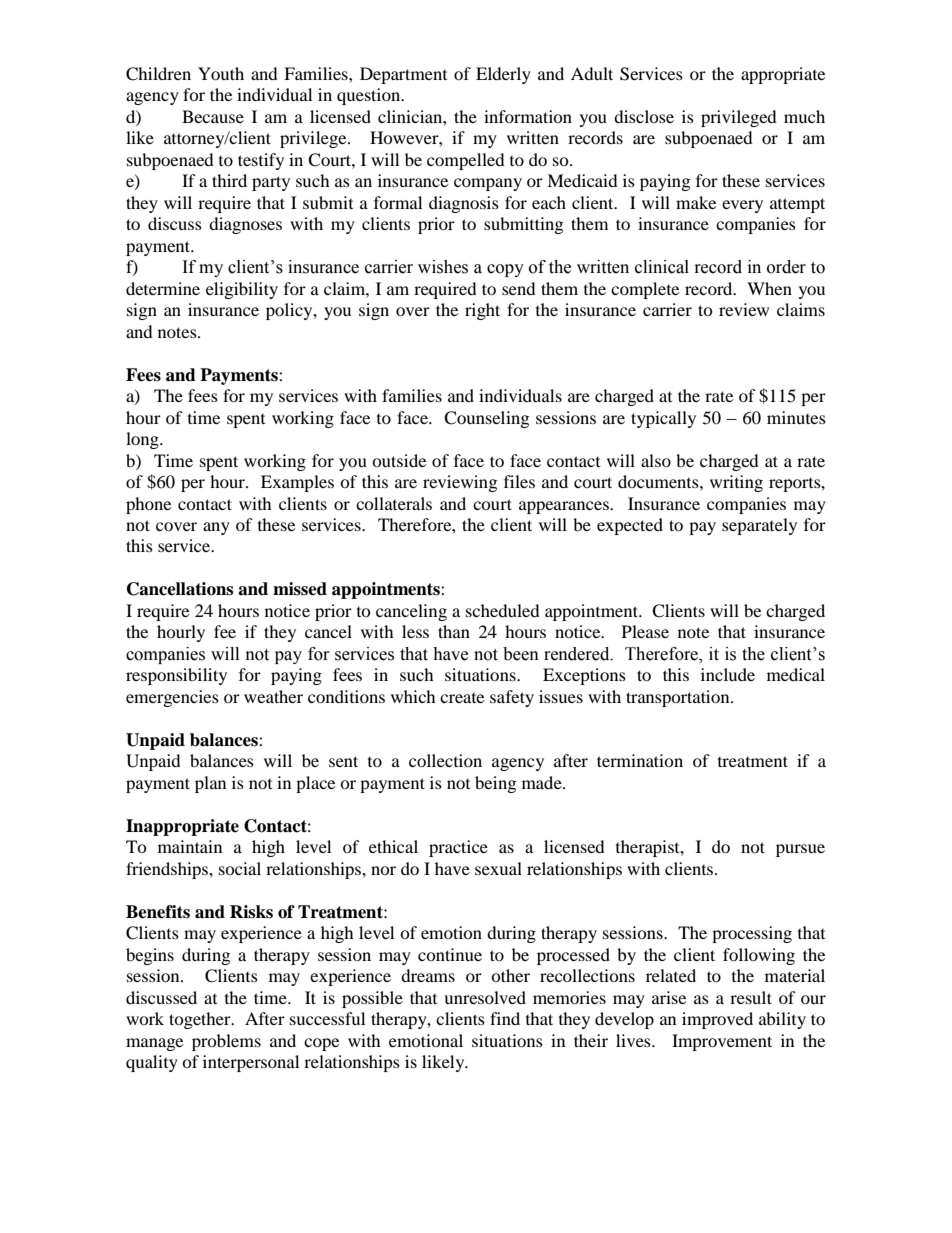 This page has height=1233, width=952. I want to click on missed, so click(300, 589).
